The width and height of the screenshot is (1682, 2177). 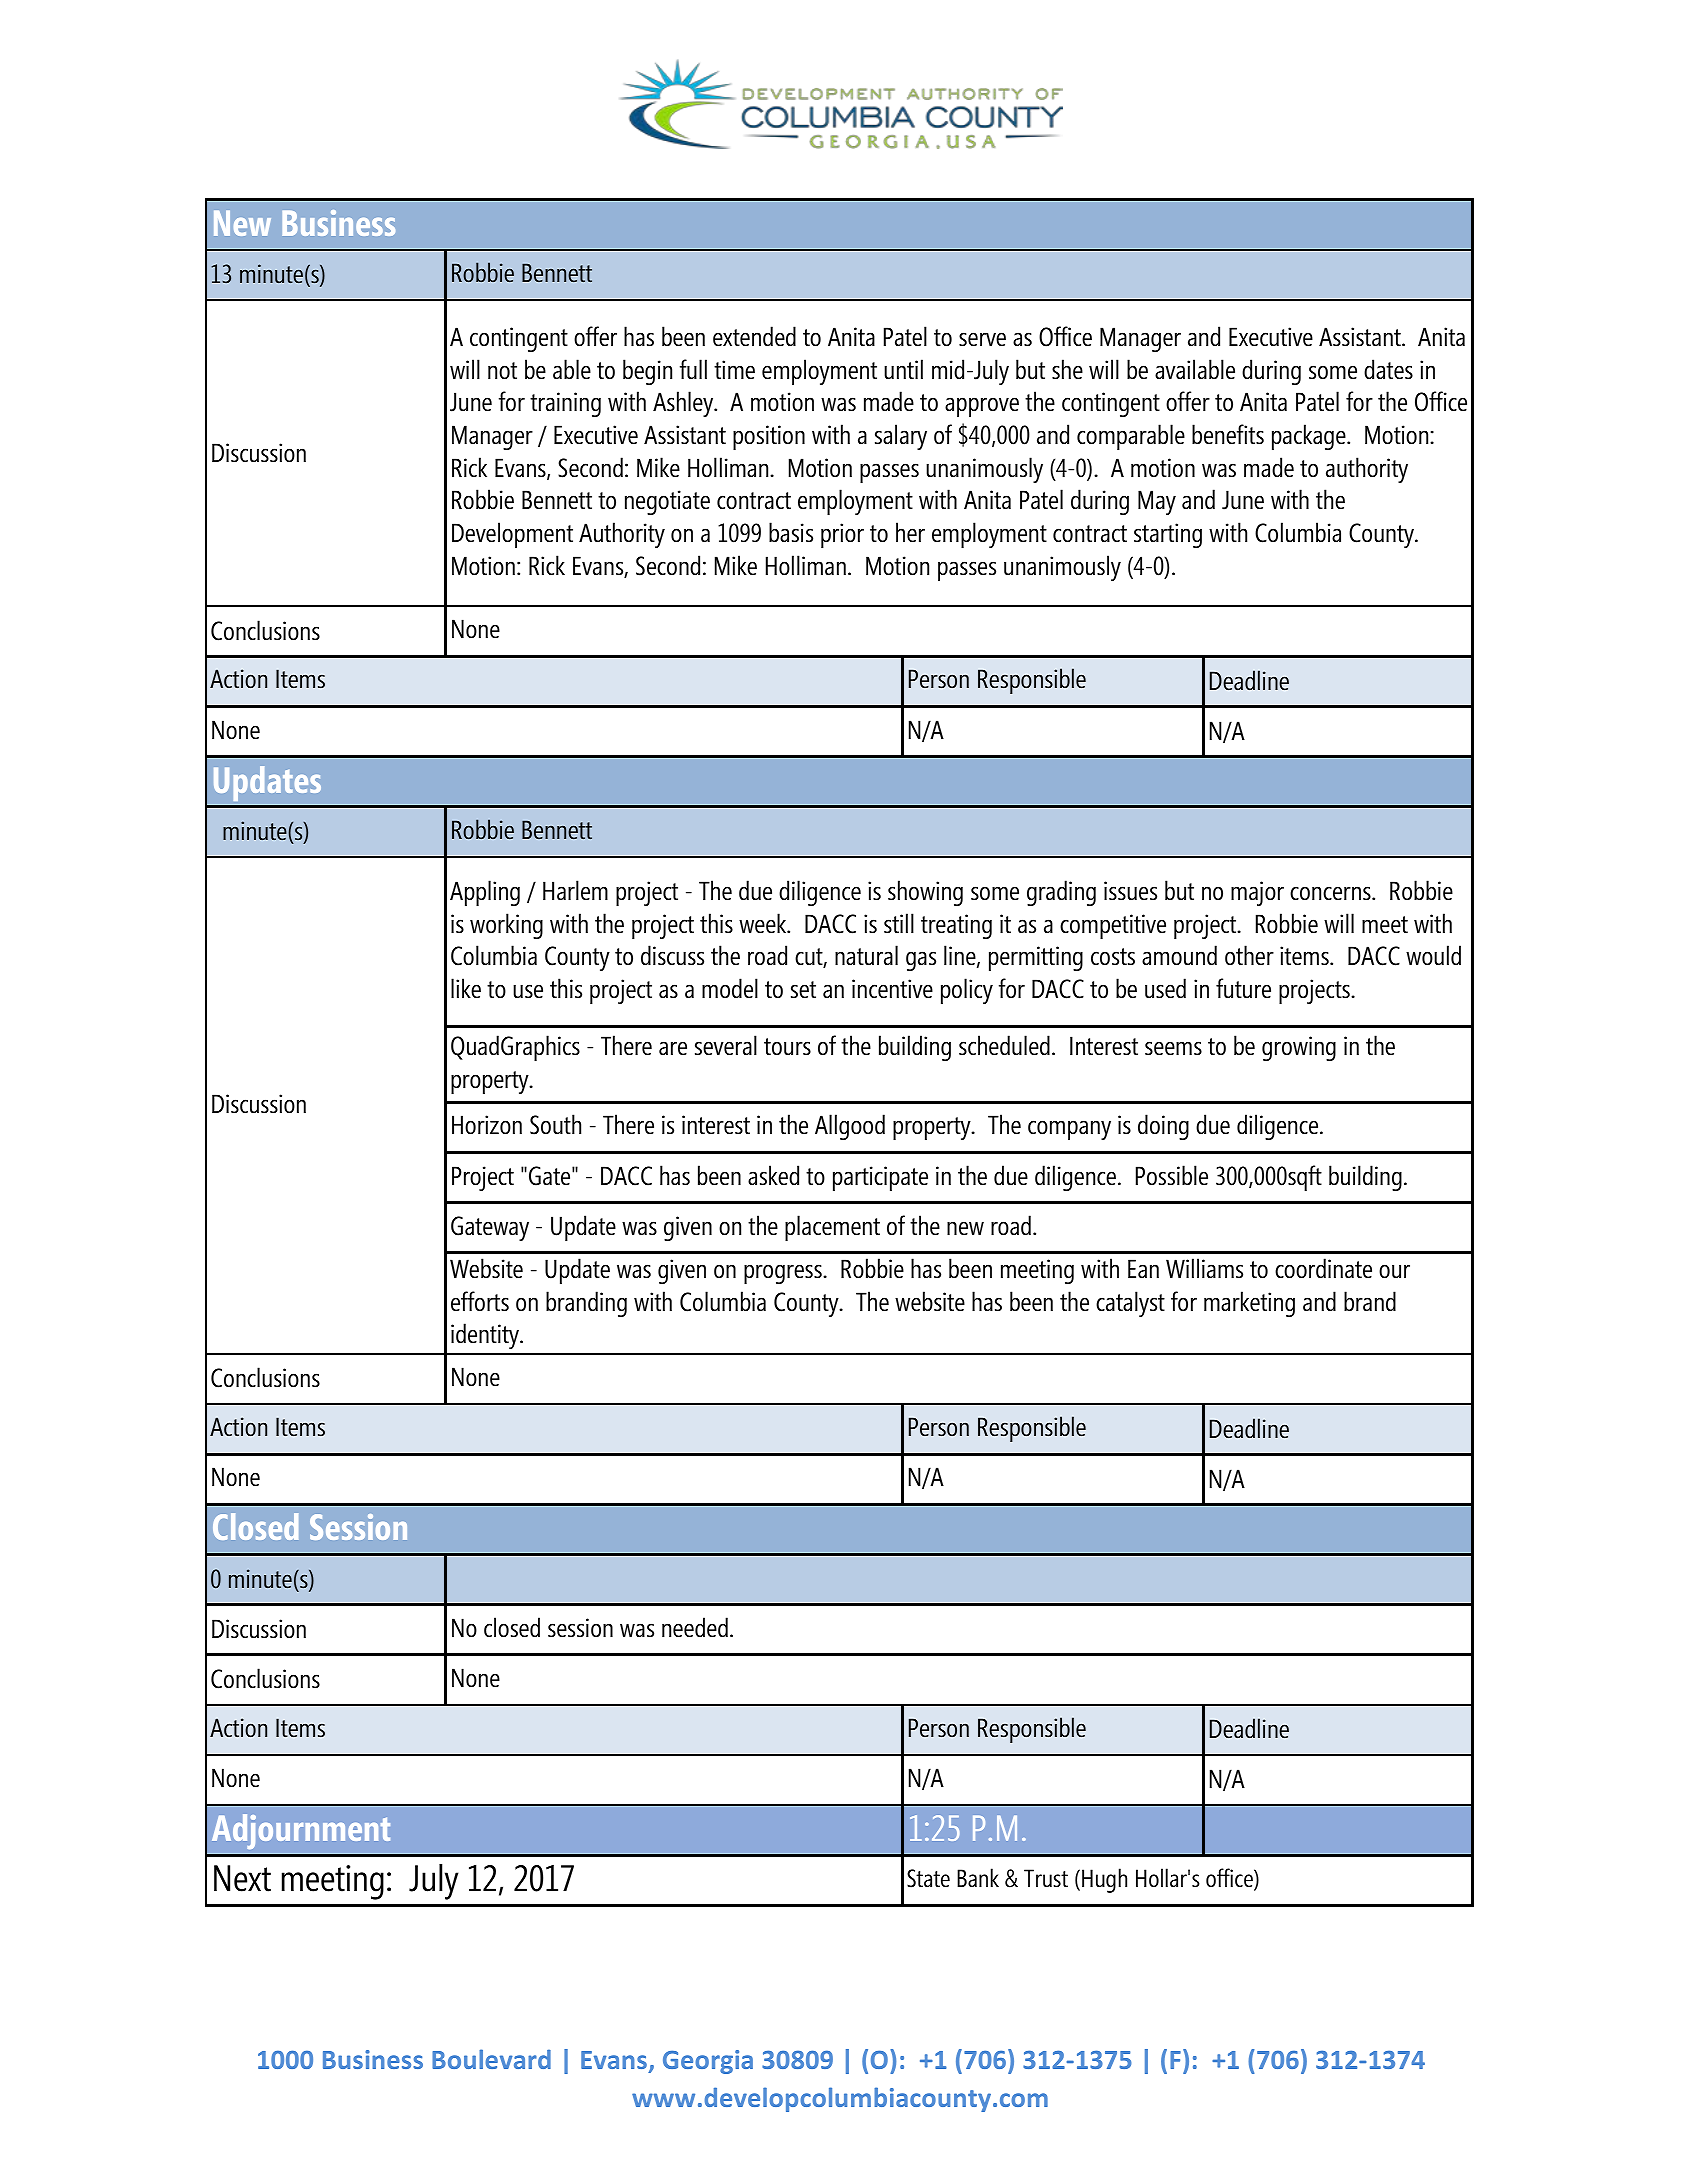 I want to click on Georgia, so click(x=708, y=2062).
